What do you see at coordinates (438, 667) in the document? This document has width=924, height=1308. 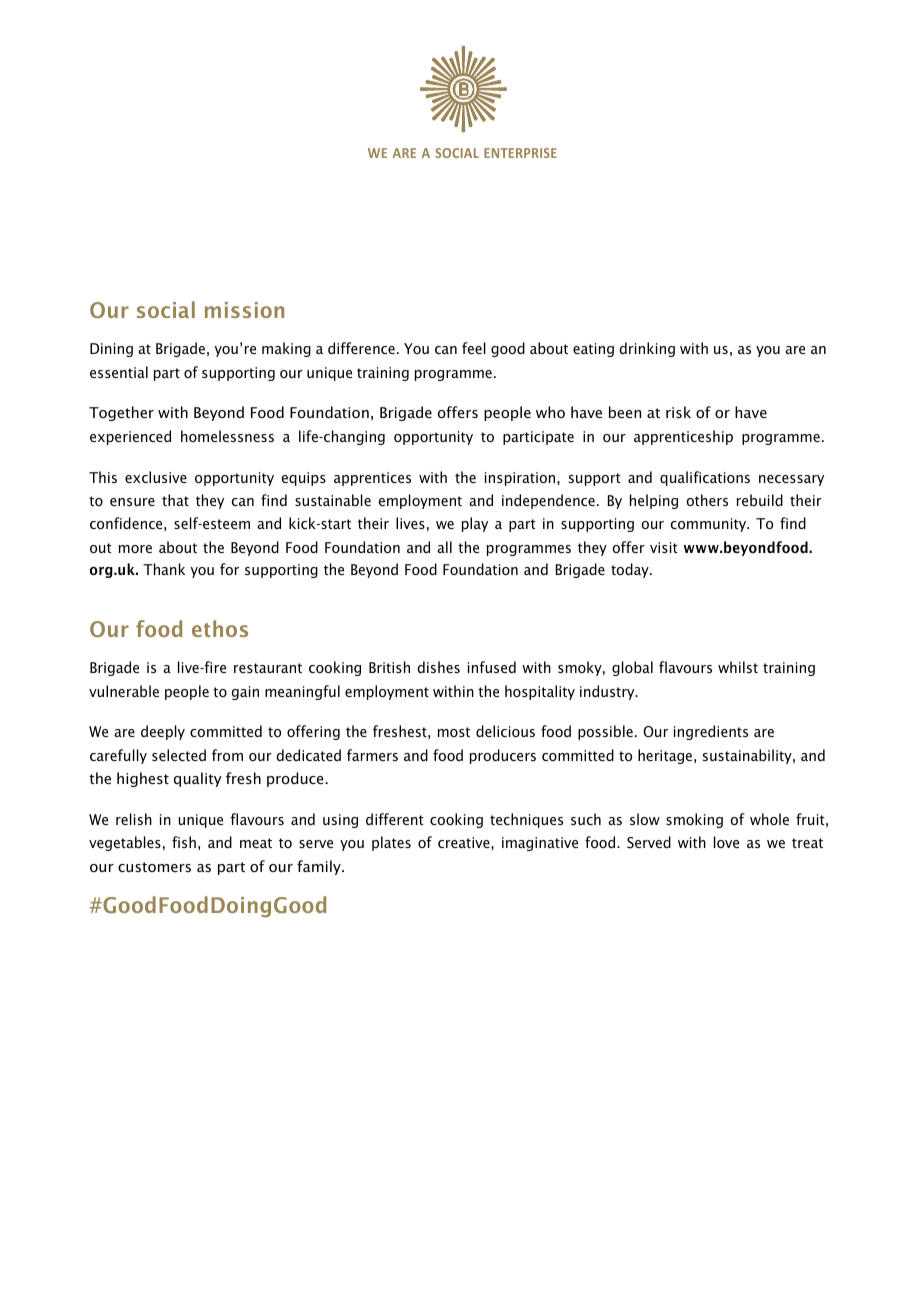 I see `dishes` at bounding box center [438, 667].
